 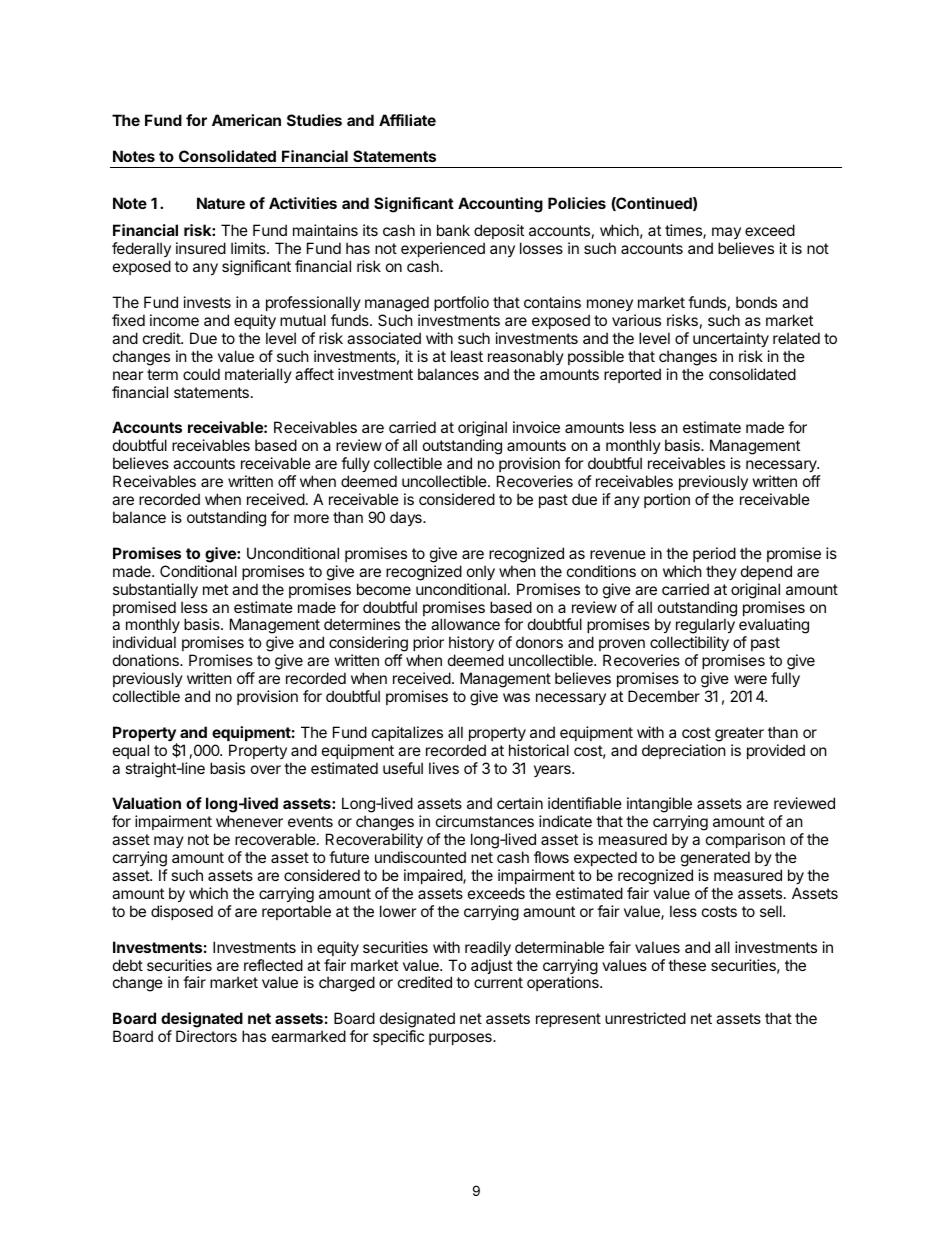 What do you see at coordinates (721, 572) in the screenshot?
I see `they` at bounding box center [721, 572].
